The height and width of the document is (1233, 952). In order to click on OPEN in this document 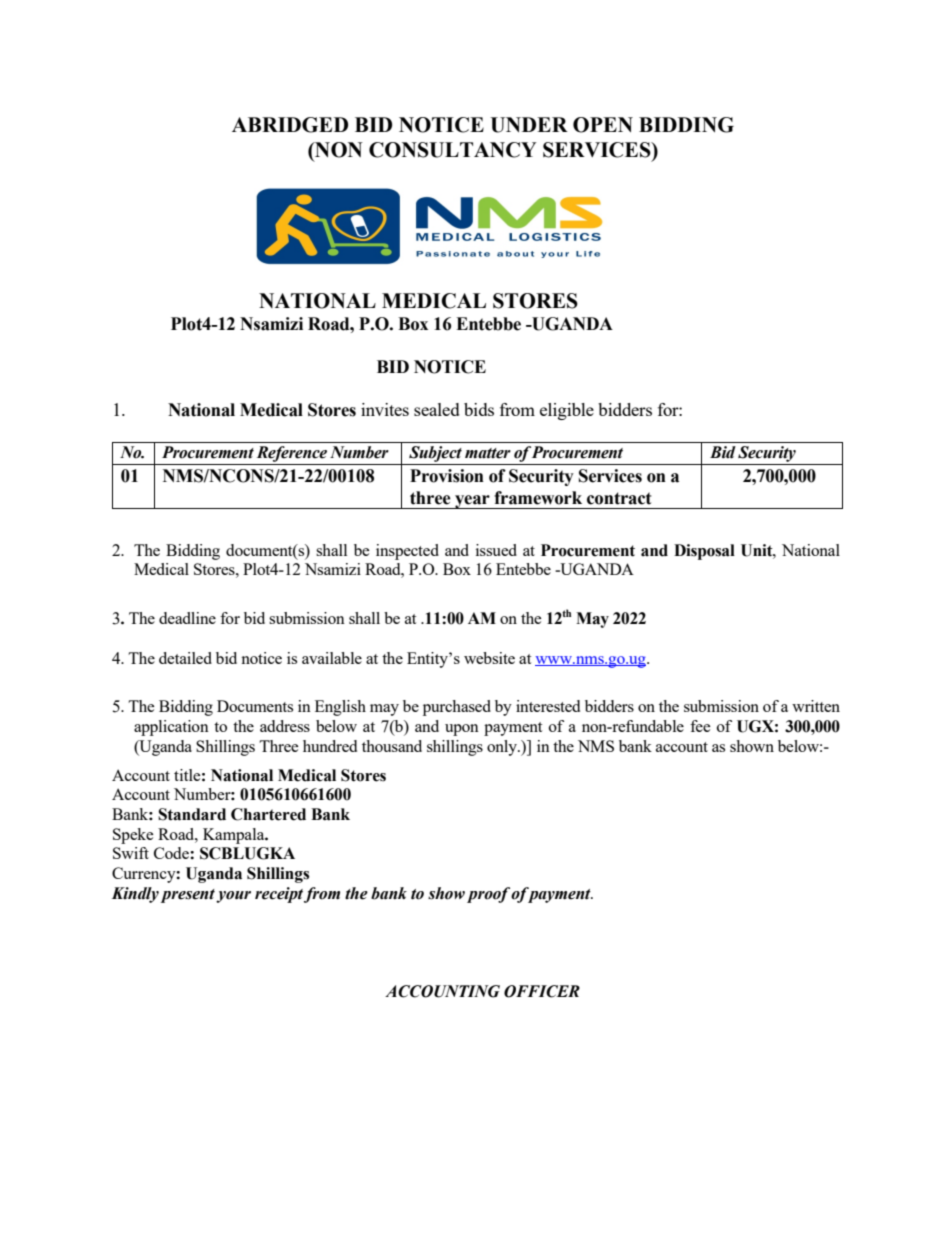, I will do `click(603, 125)`.
